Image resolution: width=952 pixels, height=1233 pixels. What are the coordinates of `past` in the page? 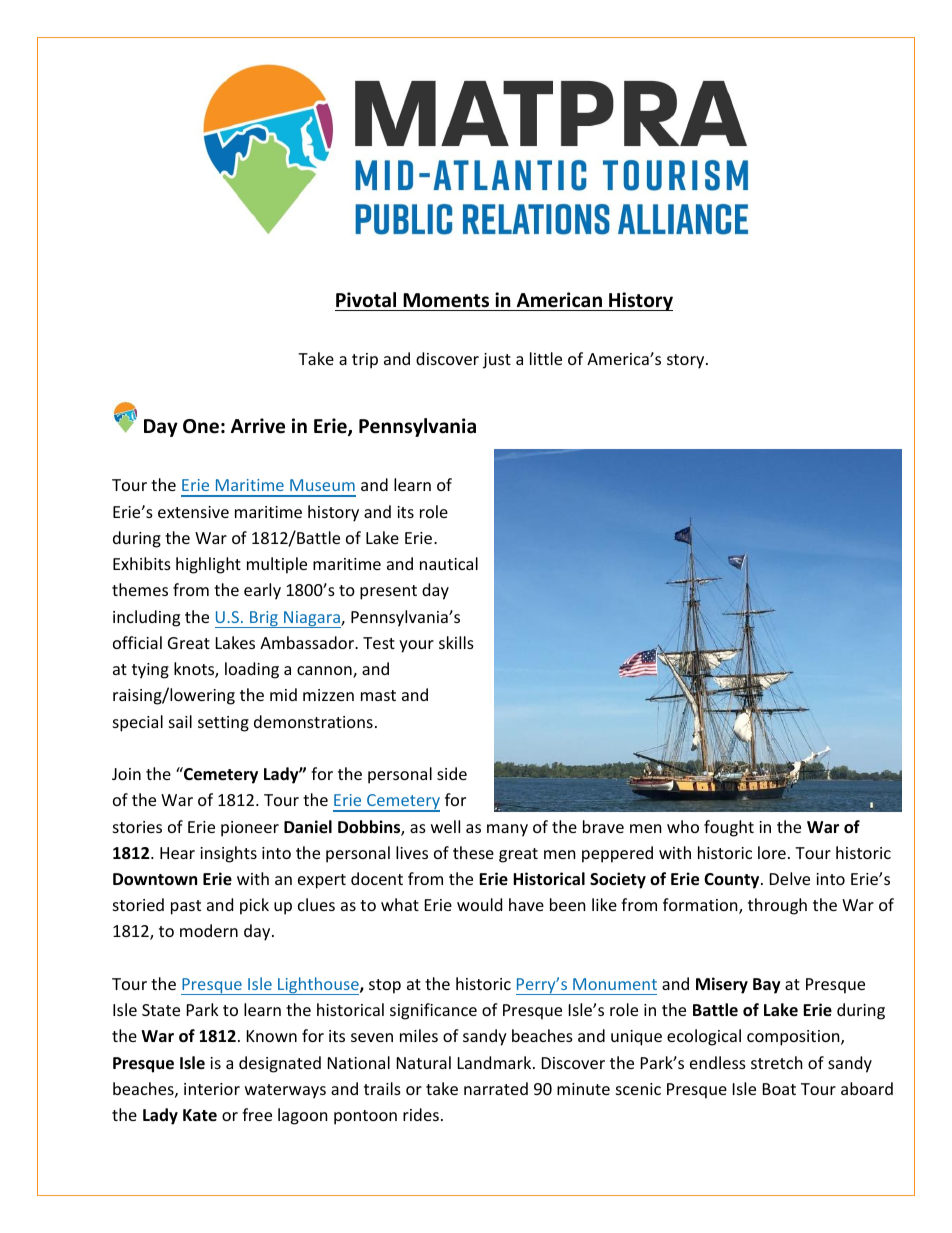 It's located at (186, 907).
